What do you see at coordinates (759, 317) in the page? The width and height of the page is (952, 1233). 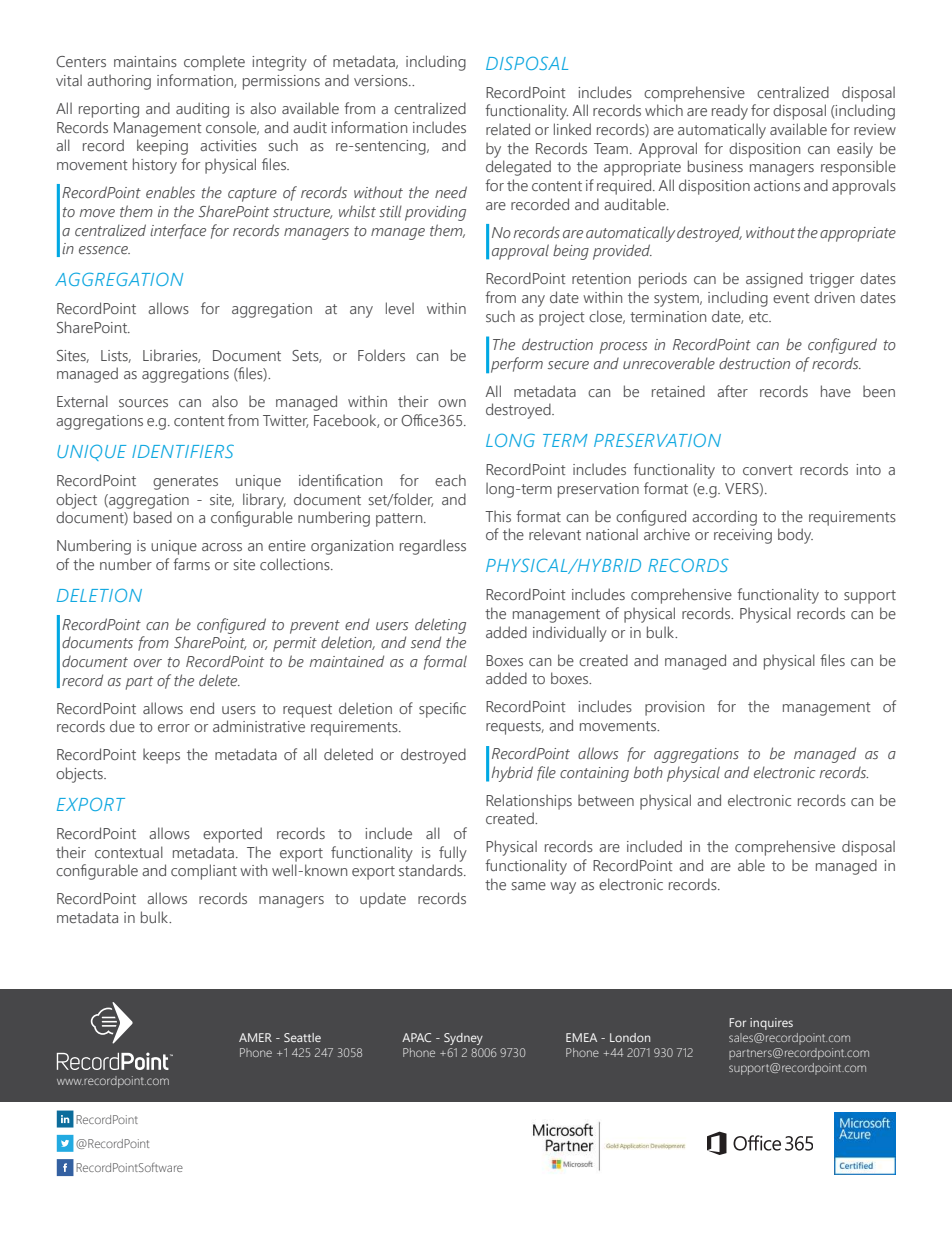 I see `etc` at bounding box center [759, 317].
